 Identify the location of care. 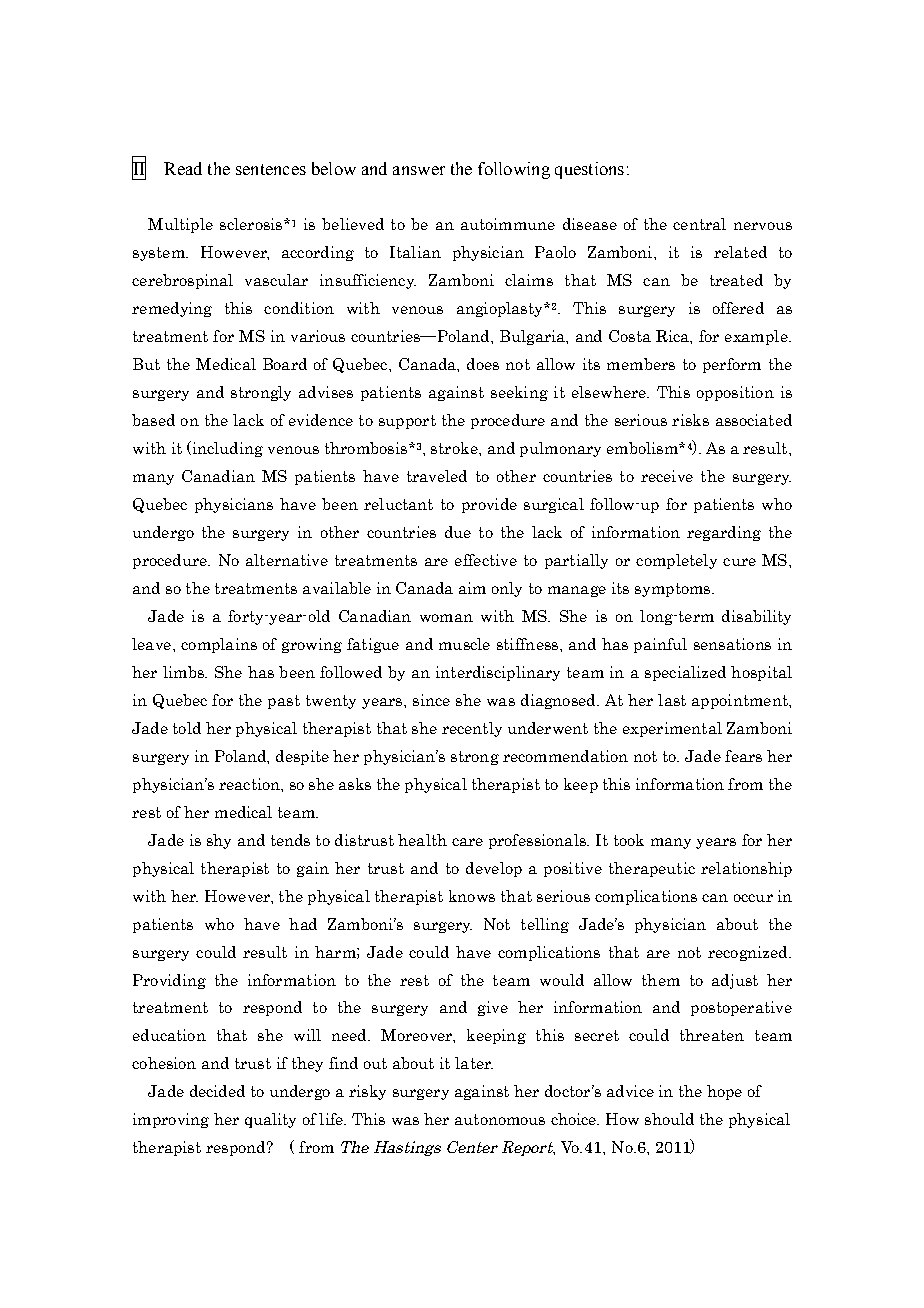
(467, 842).
